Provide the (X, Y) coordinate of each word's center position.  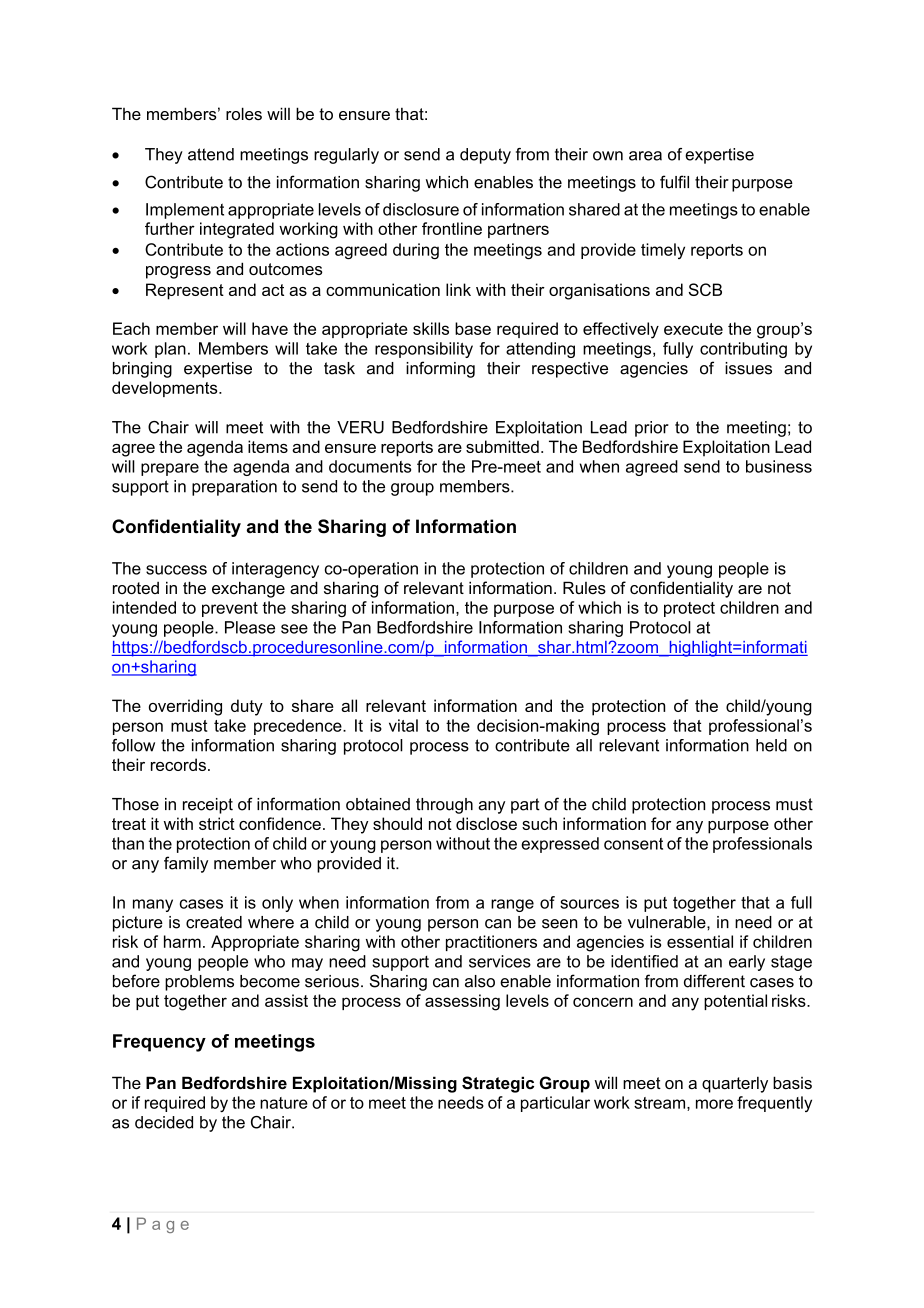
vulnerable (668, 922)
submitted (502, 446)
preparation (234, 488)
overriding (185, 707)
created (214, 922)
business (779, 466)
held (771, 745)
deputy (485, 156)
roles (244, 113)
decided (164, 1122)
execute (693, 329)
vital (403, 725)
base (473, 328)
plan (170, 350)
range (512, 905)
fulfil (674, 182)
